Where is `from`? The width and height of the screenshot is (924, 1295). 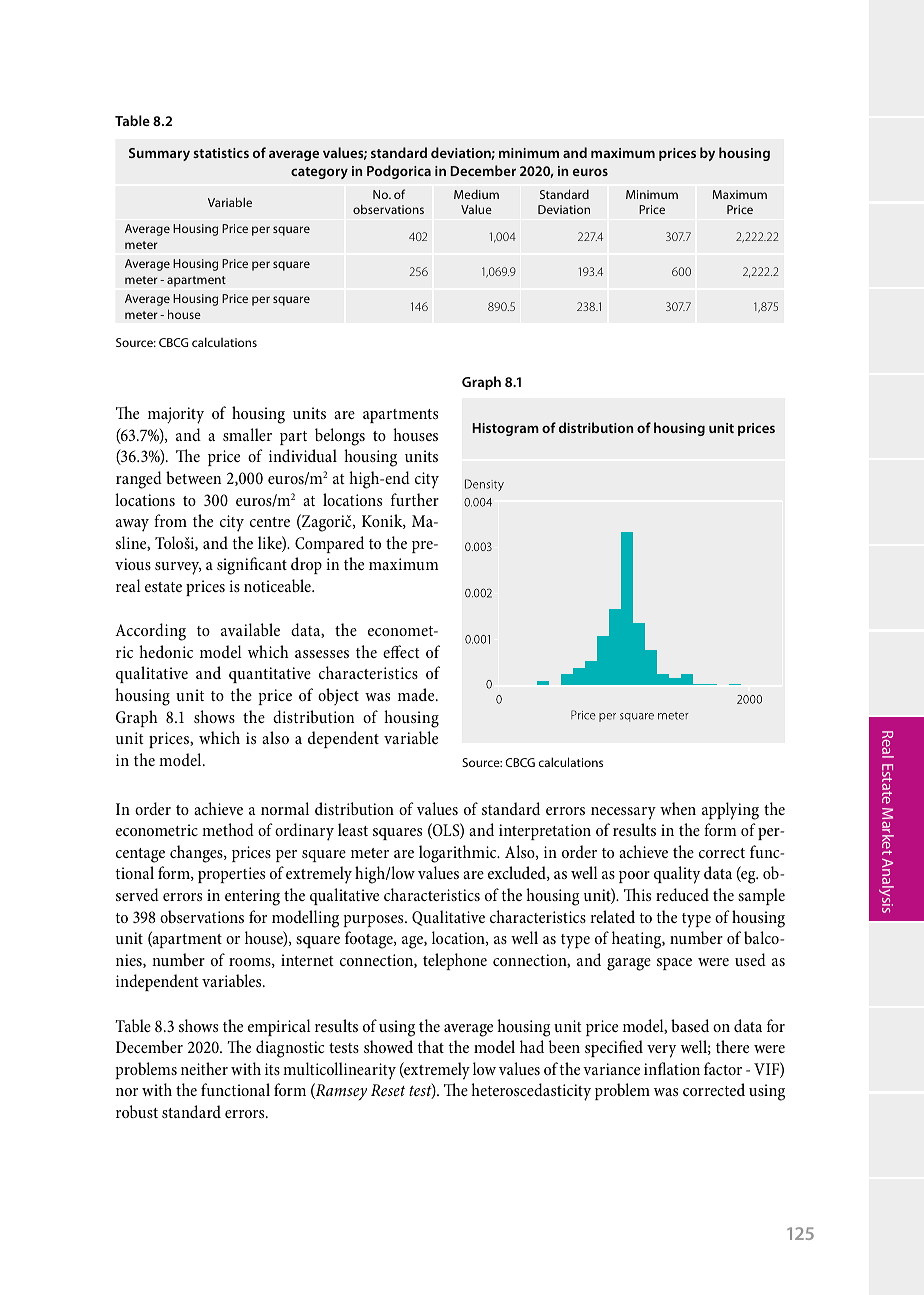
from is located at coordinates (170, 520).
